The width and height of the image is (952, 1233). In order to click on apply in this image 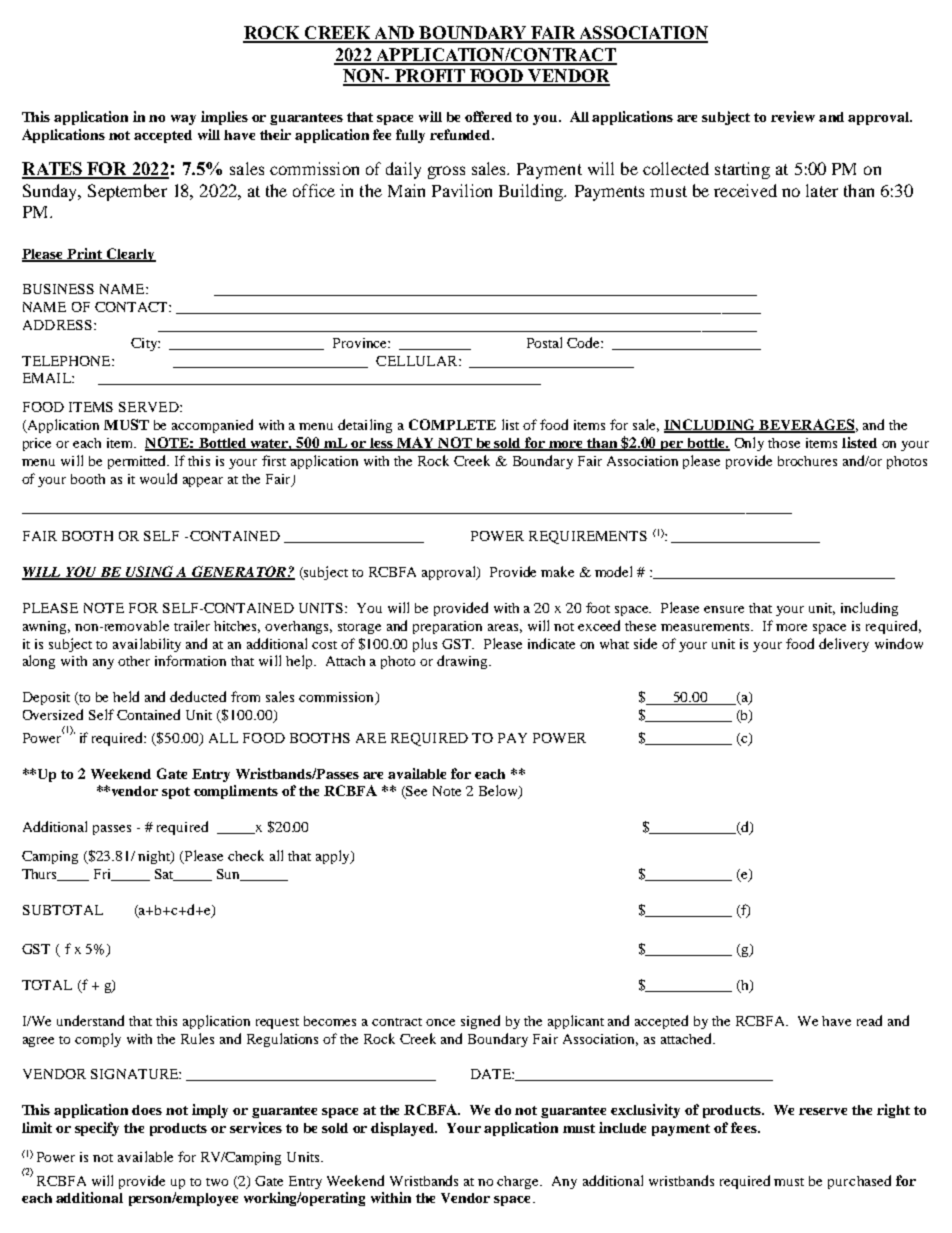, I will do `click(334, 857)`.
